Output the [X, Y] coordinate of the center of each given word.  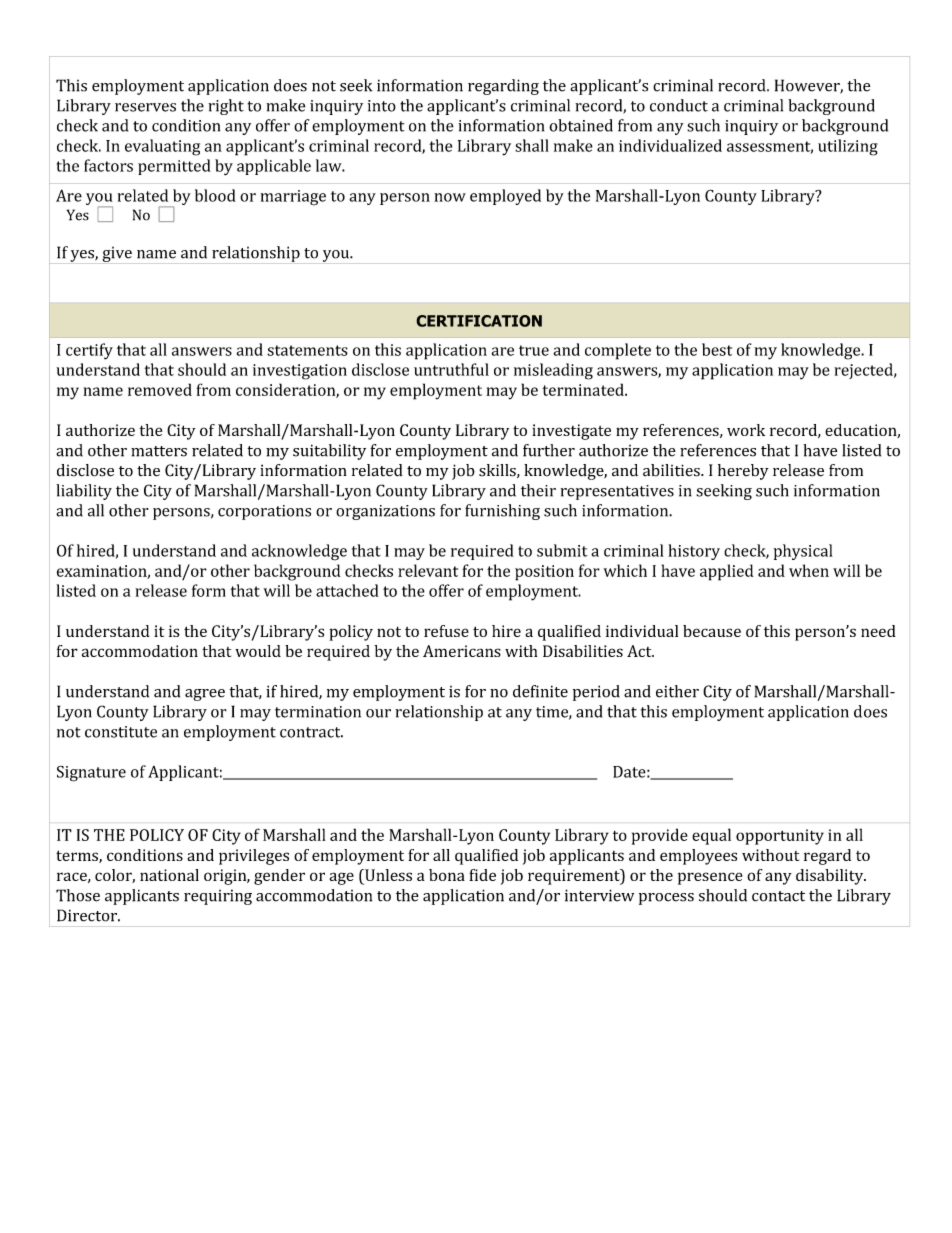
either [677, 691]
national [169, 875]
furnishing [502, 512]
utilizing [848, 147]
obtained [581, 125]
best [717, 349]
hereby [743, 472]
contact [778, 896]
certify [89, 351]
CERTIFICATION [479, 321]
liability [84, 492]
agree [205, 695]
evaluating [162, 147]
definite [540, 691]
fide [482, 875]
